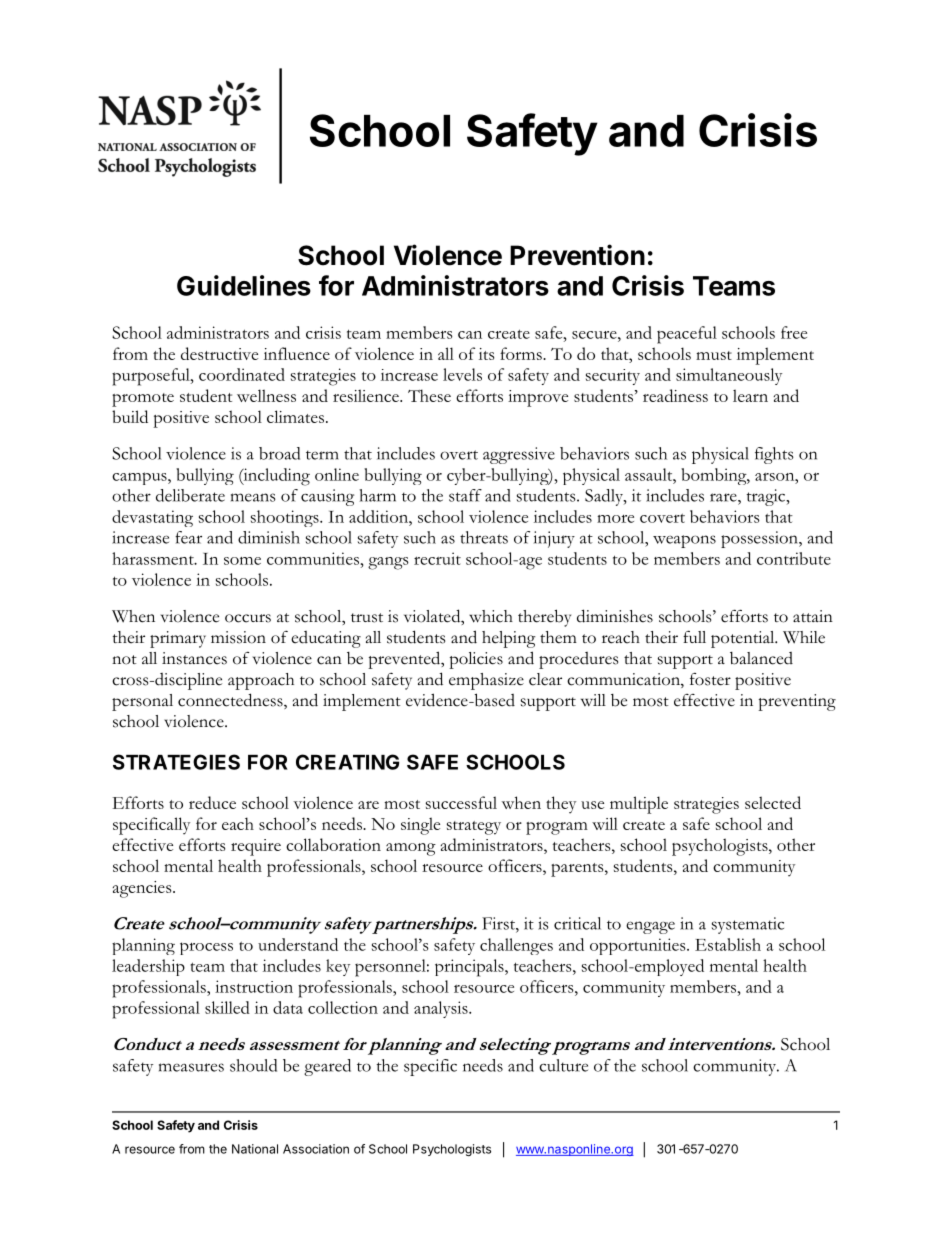 This document has width=952, height=1233. I want to click on staff, so click(465, 495).
